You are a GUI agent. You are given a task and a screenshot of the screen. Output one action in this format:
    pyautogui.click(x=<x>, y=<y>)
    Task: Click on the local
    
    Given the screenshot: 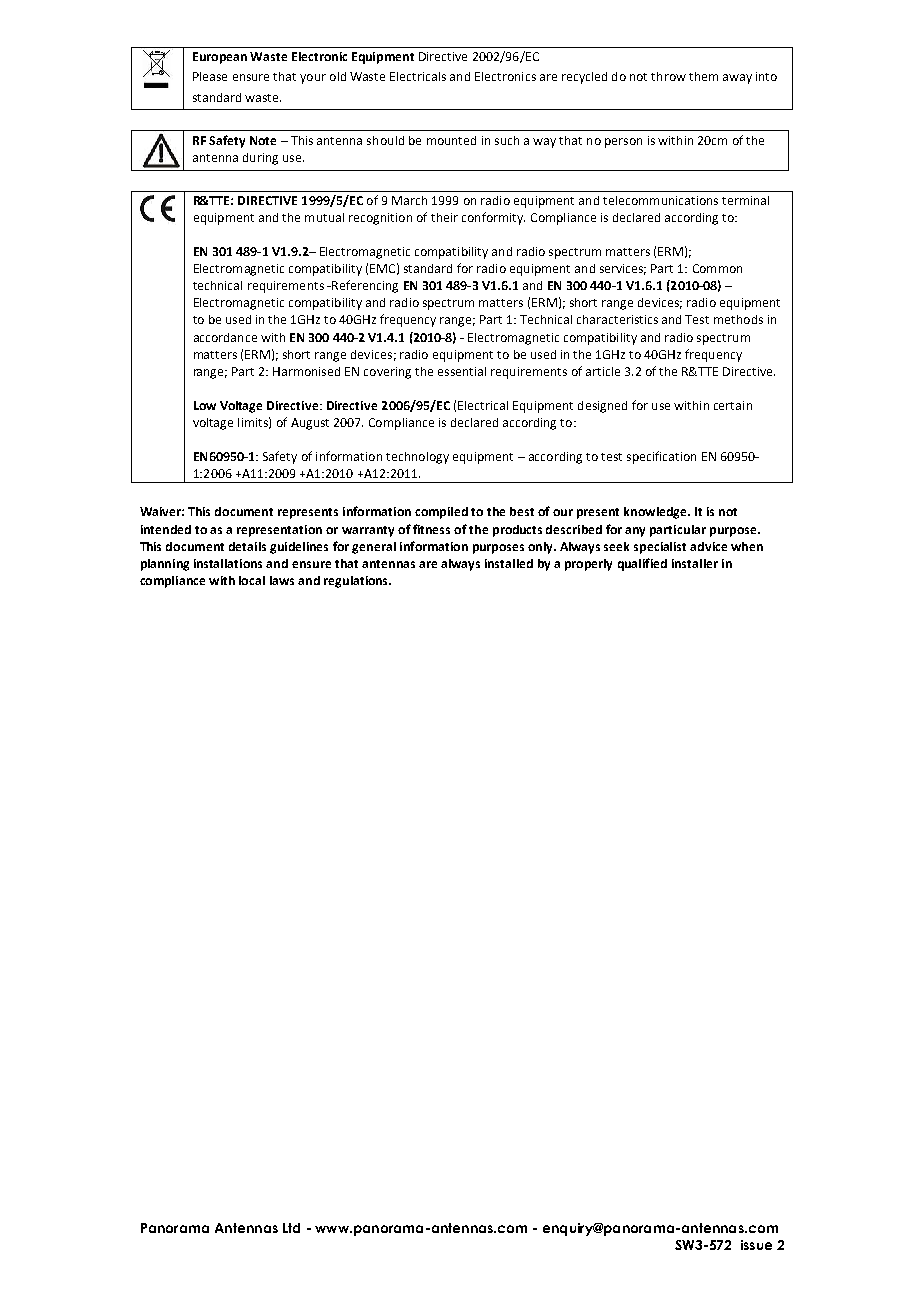 What is the action you would take?
    pyautogui.click(x=252, y=580)
